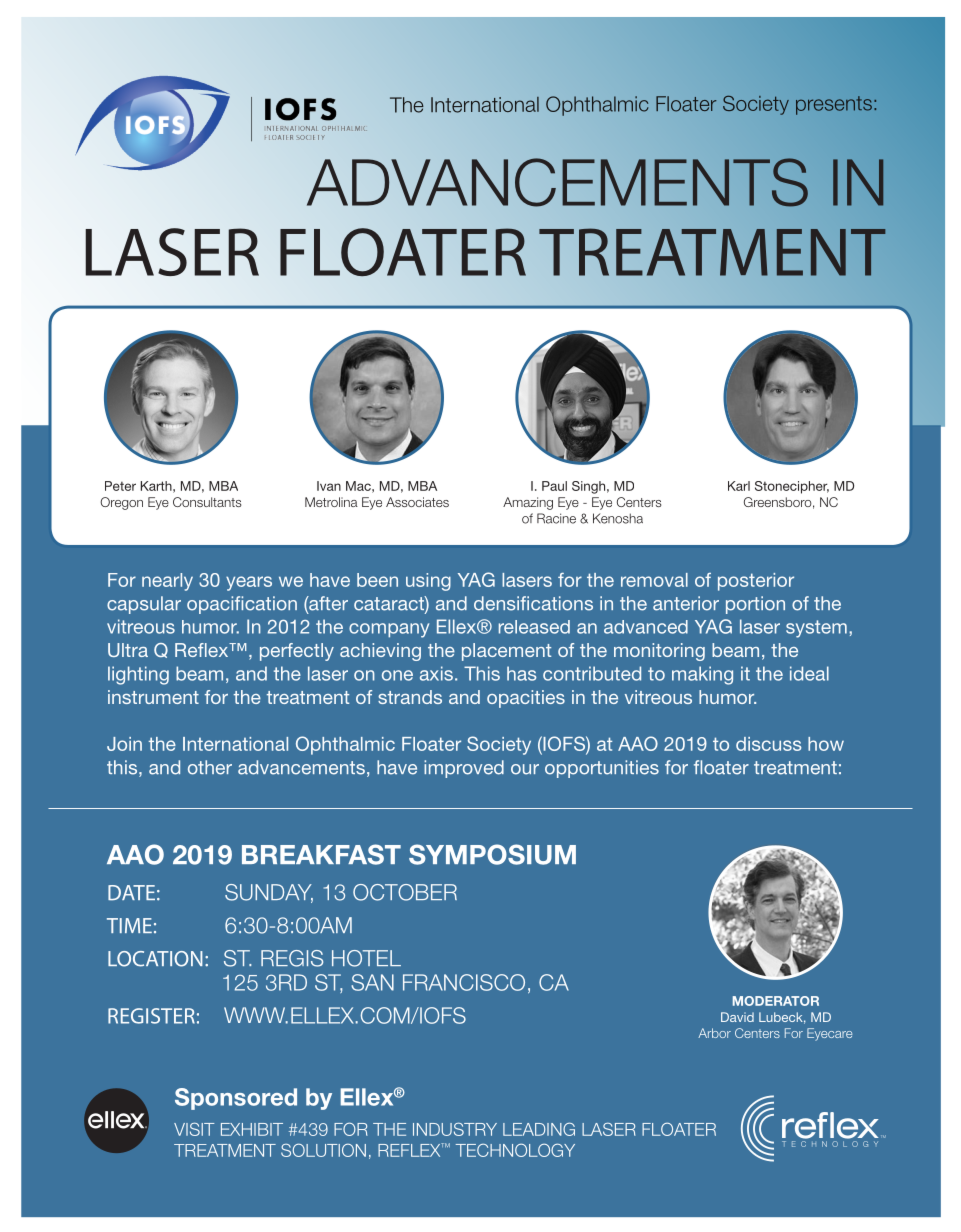 Image resolution: width=961 pixels, height=1232 pixels. What do you see at coordinates (618, 518) in the image?
I see `Kenosha` at bounding box center [618, 518].
